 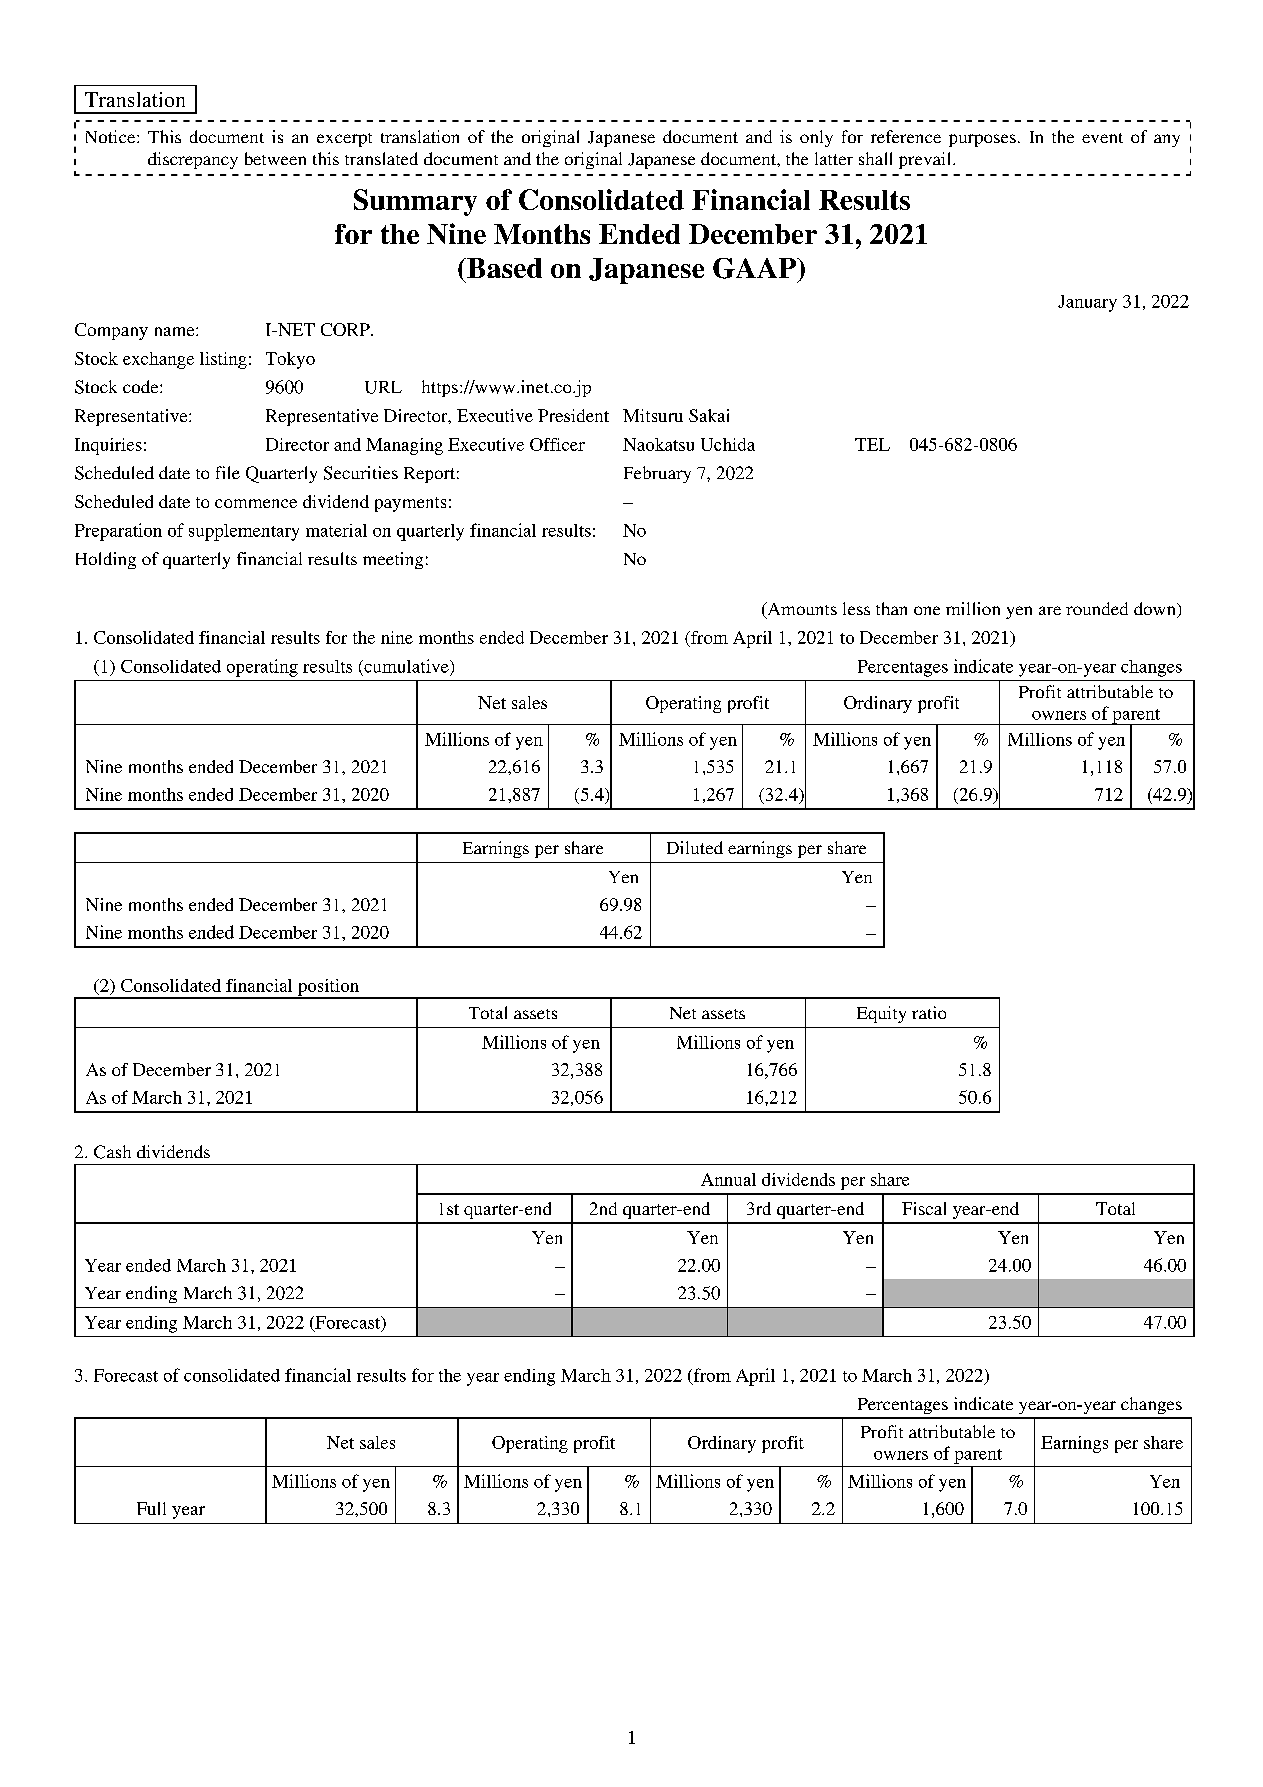 What do you see at coordinates (982, 140) in the page?
I see `purposes` at bounding box center [982, 140].
